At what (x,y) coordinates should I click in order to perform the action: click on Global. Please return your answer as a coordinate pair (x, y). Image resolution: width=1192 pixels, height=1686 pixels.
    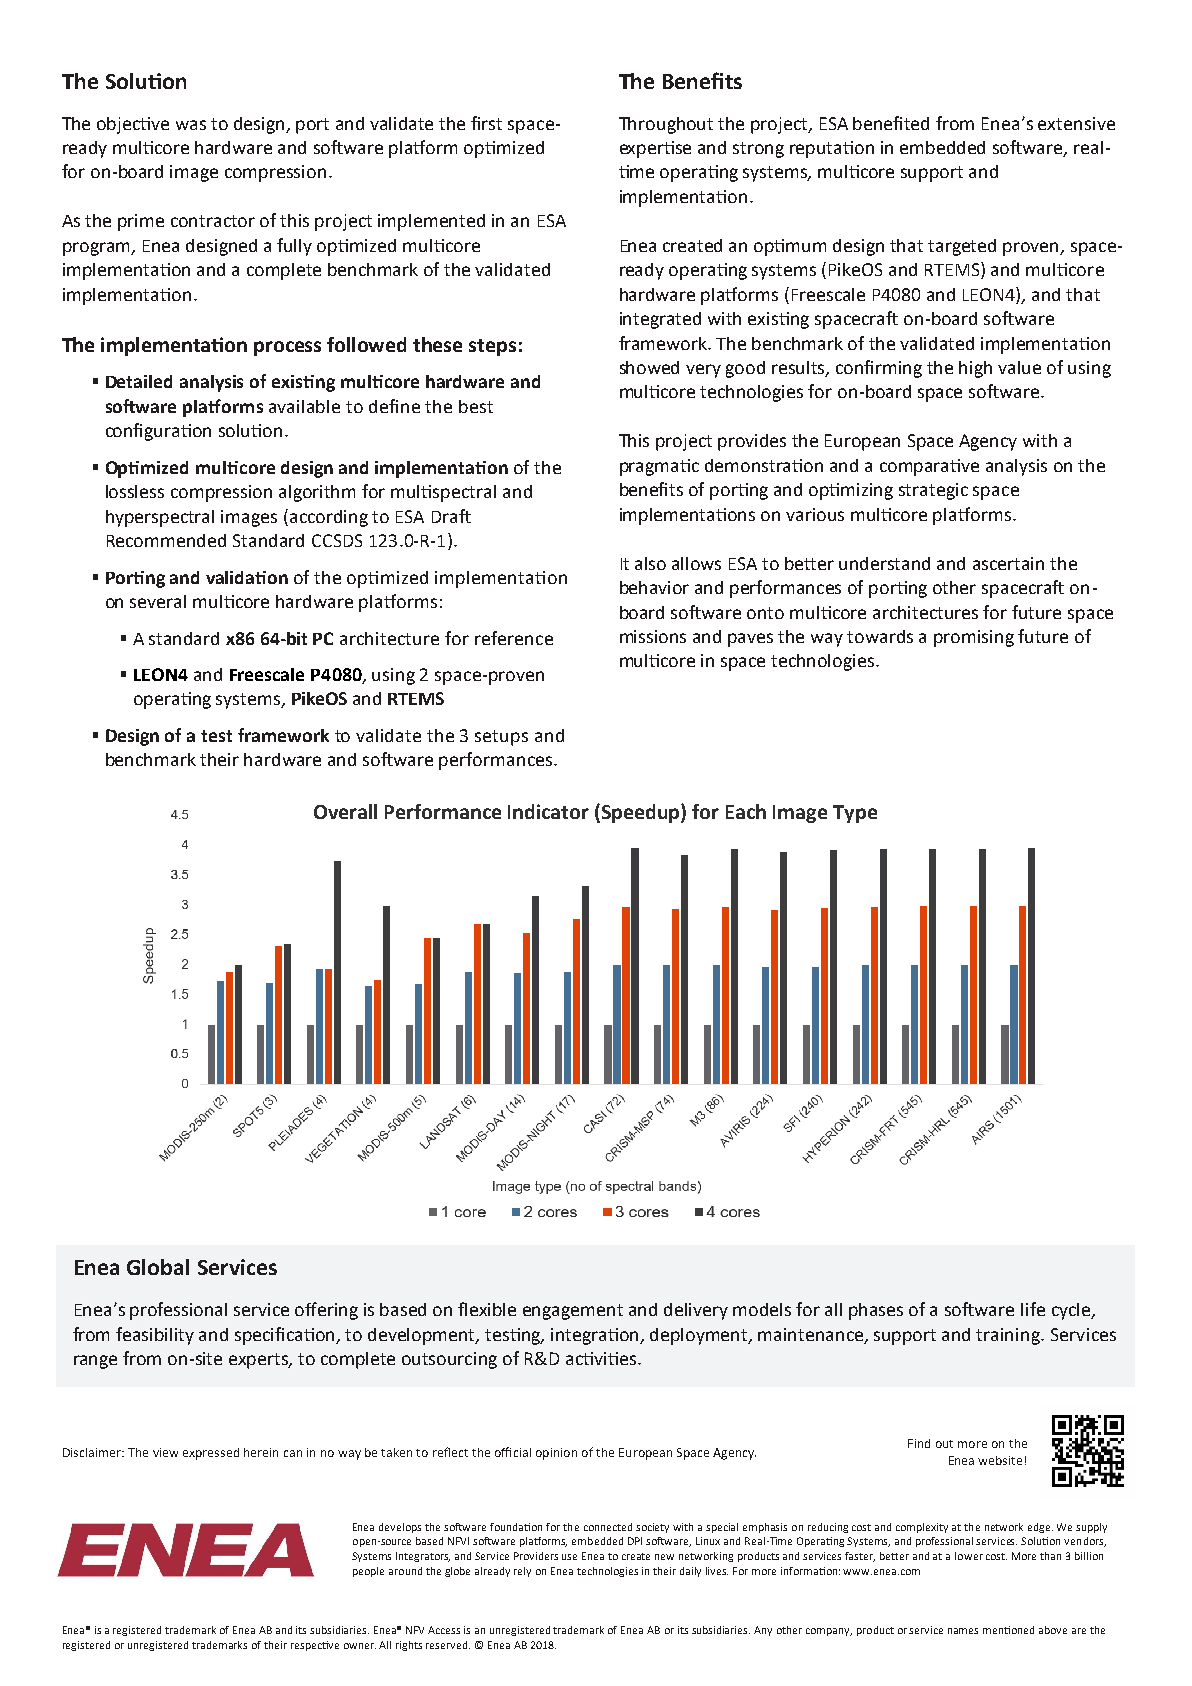
    Looking at the image, I should click on (158, 1267).
